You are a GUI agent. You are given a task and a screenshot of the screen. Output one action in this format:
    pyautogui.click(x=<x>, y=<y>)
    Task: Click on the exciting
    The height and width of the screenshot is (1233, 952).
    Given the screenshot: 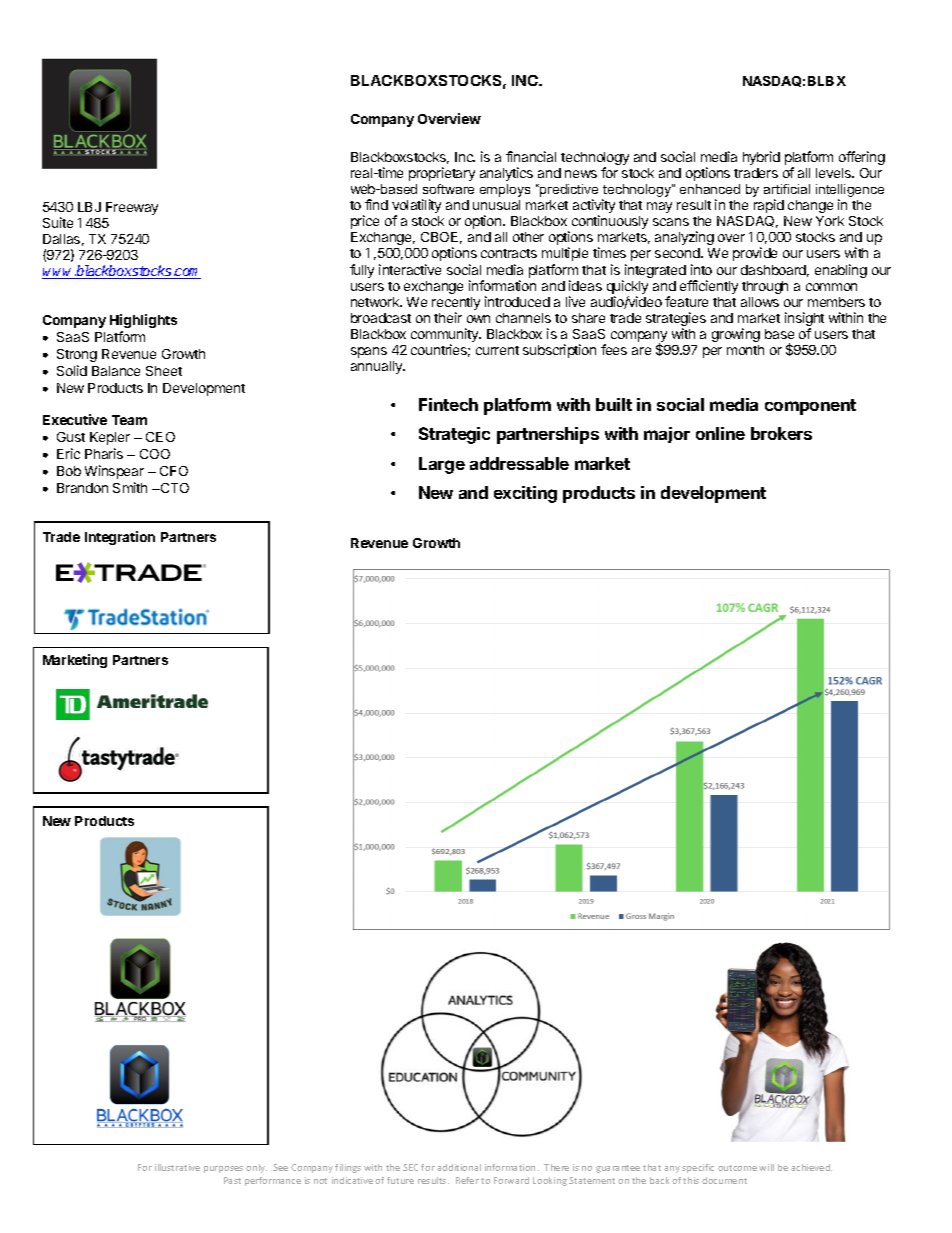 What is the action you would take?
    pyautogui.click(x=525, y=494)
